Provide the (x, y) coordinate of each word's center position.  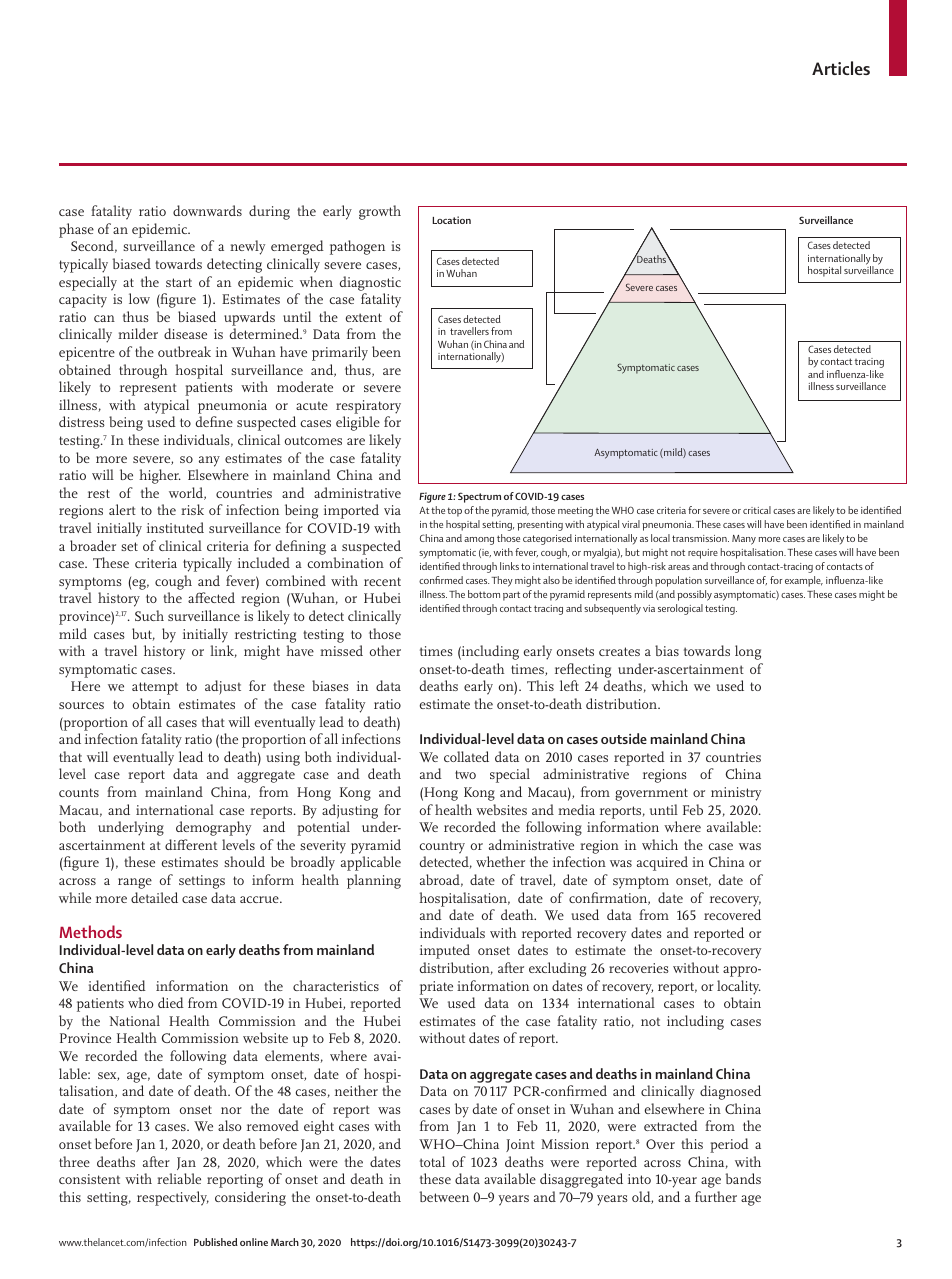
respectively (173, 1198)
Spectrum (479, 497)
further (716, 1196)
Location (451, 220)
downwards (207, 210)
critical (757, 510)
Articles (841, 68)
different (191, 844)
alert (122, 509)
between (444, 1196)
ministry (736, 794)
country (442, 847)
